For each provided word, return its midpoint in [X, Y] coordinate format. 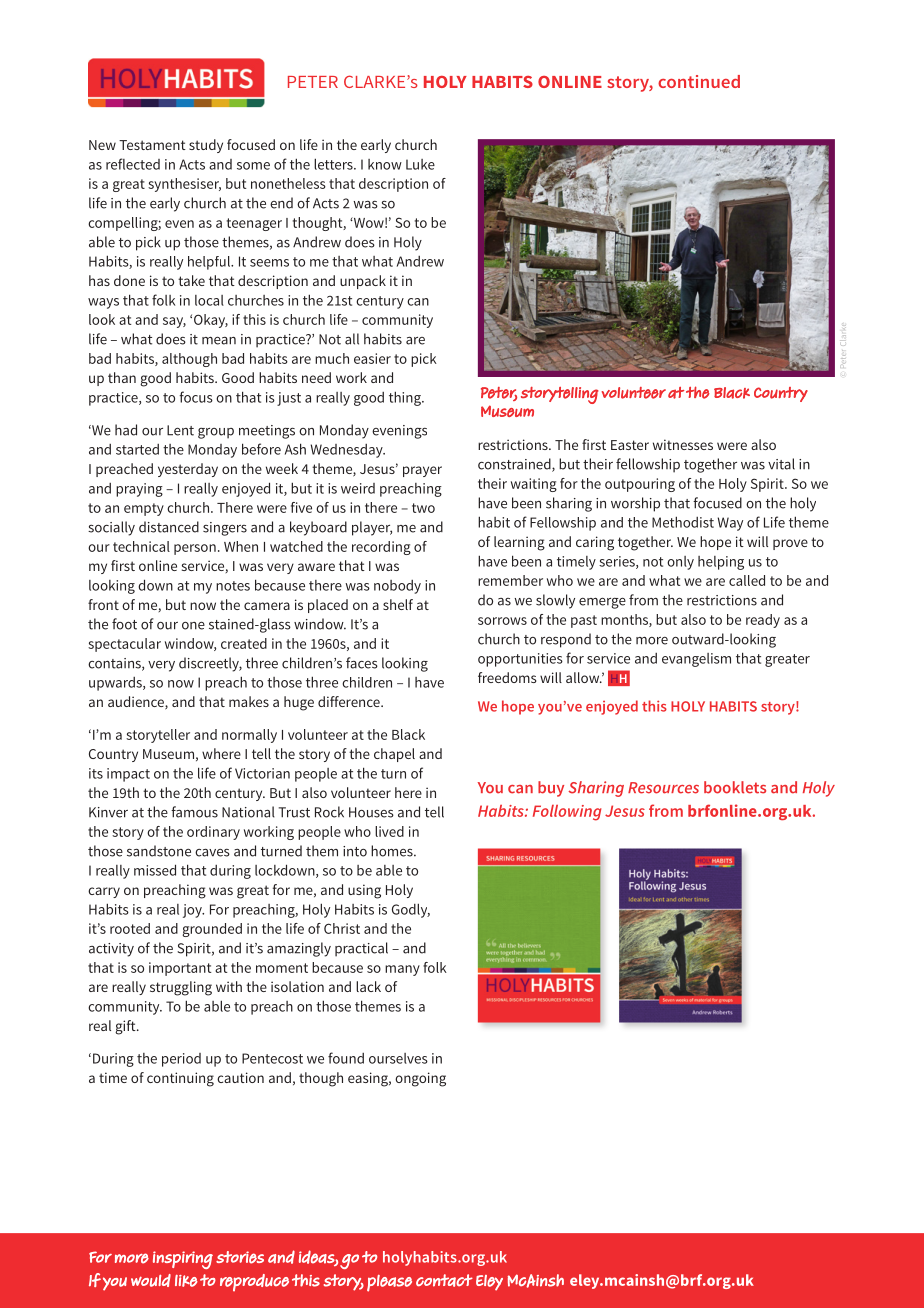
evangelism [696, 660]
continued [699, 81]
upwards [116, 684]
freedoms [507, 677]
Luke [420, 164]
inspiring [183, 1260]
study [206, 146]
